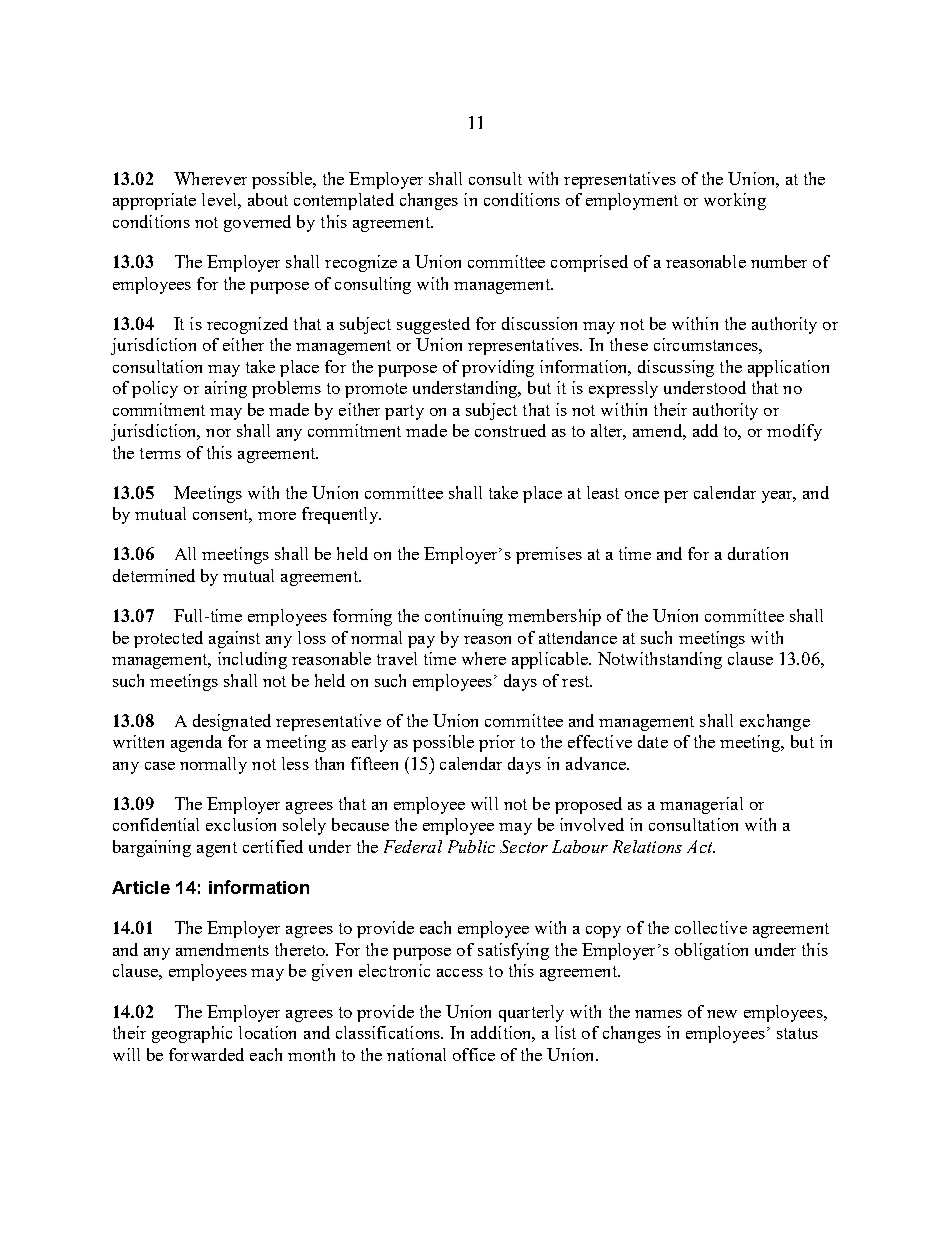  What do you see at coordinates (464, 617) in the document?
I see `continuing` at bounding box center [464, 617].
